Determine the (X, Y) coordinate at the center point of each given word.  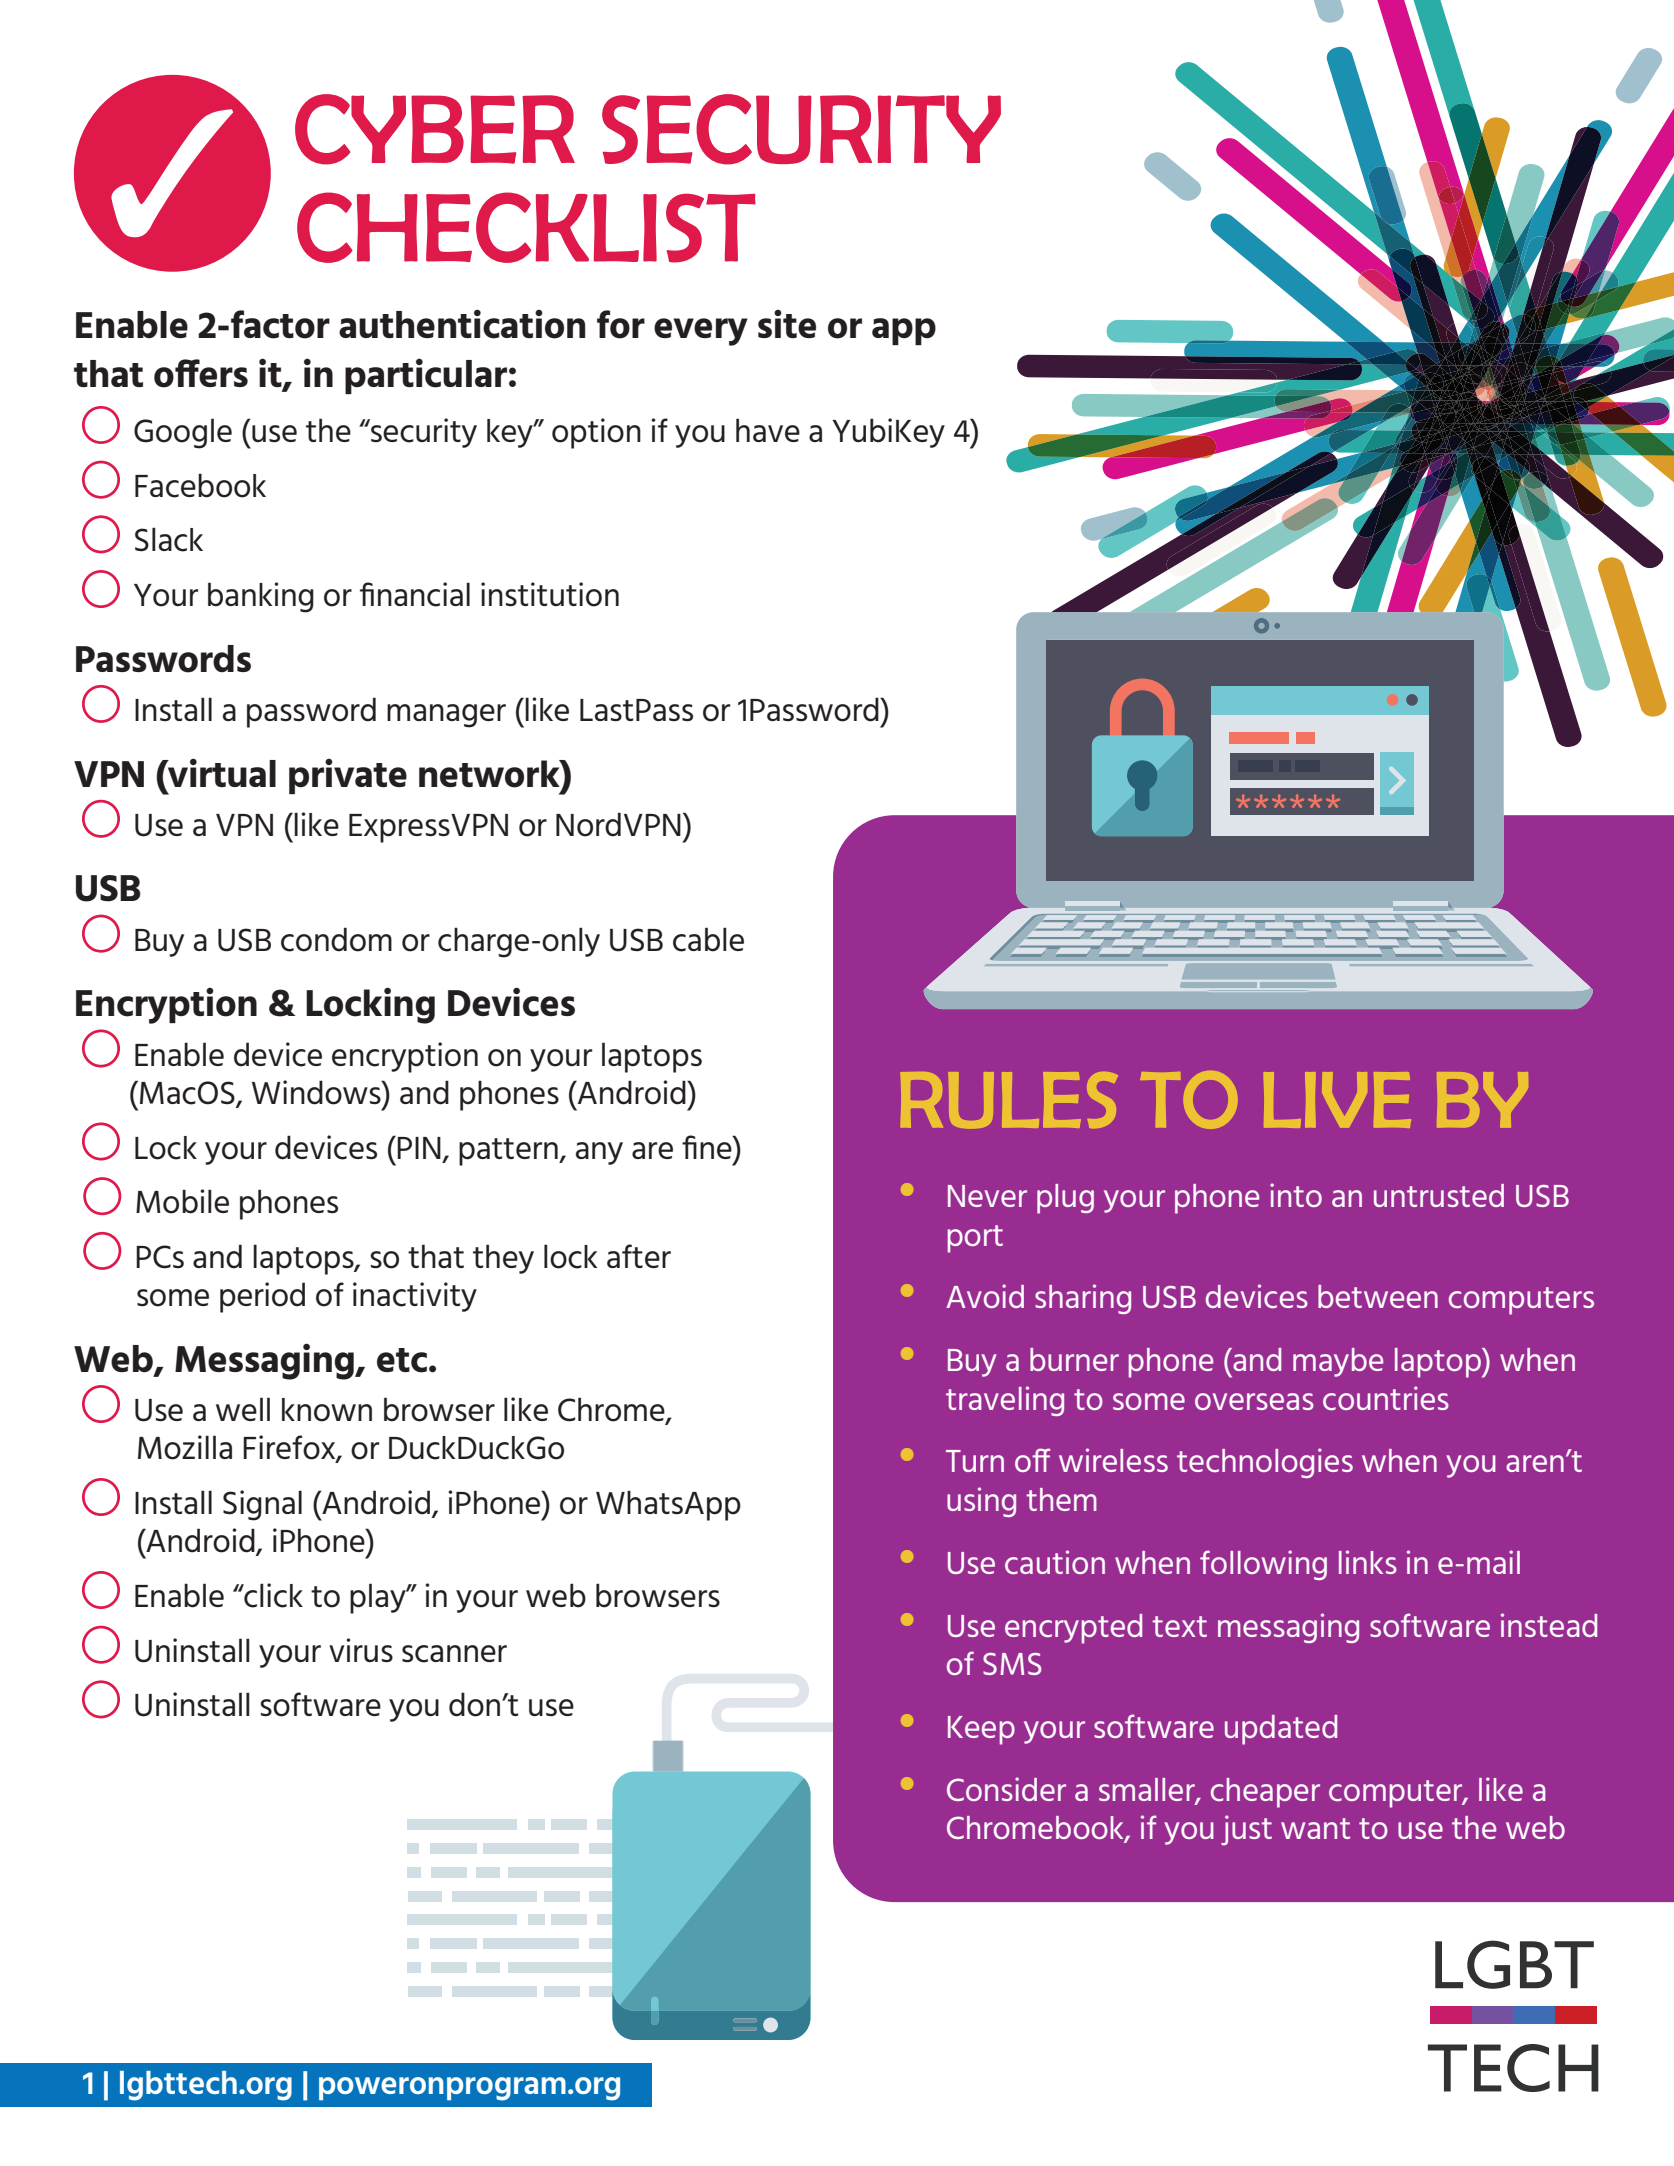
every (701, 332)
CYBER (435, 129)
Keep (981, 1730)
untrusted (1439, 1195)
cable (708, 939)
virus (361, 1650)
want (1315, 1828)
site (787, 323)
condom (336, 939)
